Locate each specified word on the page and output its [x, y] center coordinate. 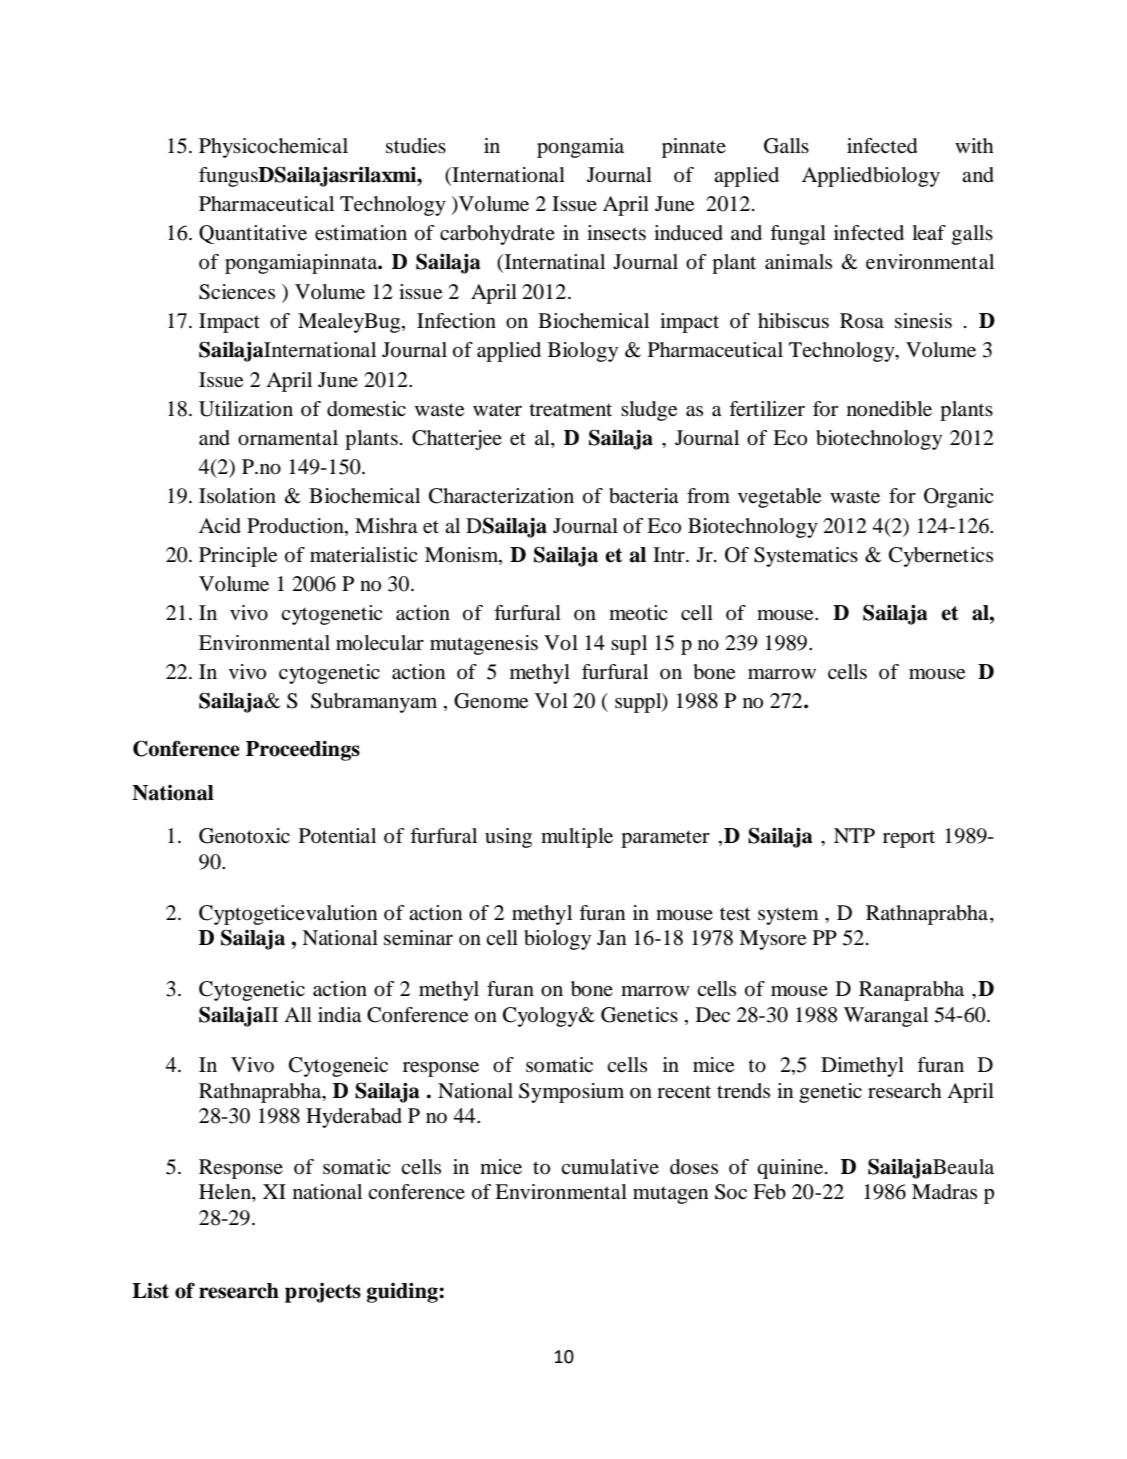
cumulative [610, 1167]
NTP [854, 835]
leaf [929, 232]
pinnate [694, 148]
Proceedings [303, 750]
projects [323, 1293]
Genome [491, 701]
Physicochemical [273, 148]
